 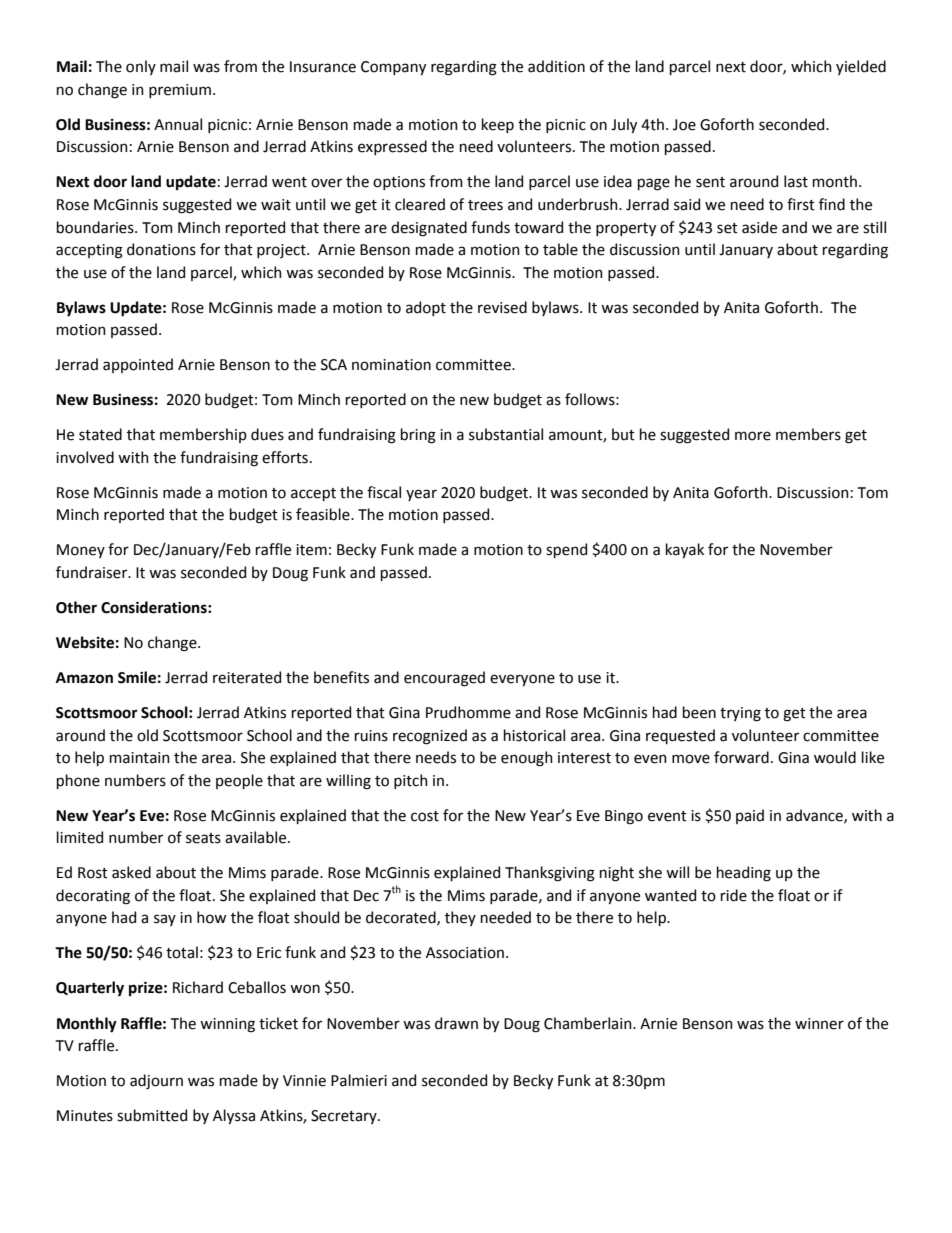 I want to click on yielded, so click(x=861, y=67).
